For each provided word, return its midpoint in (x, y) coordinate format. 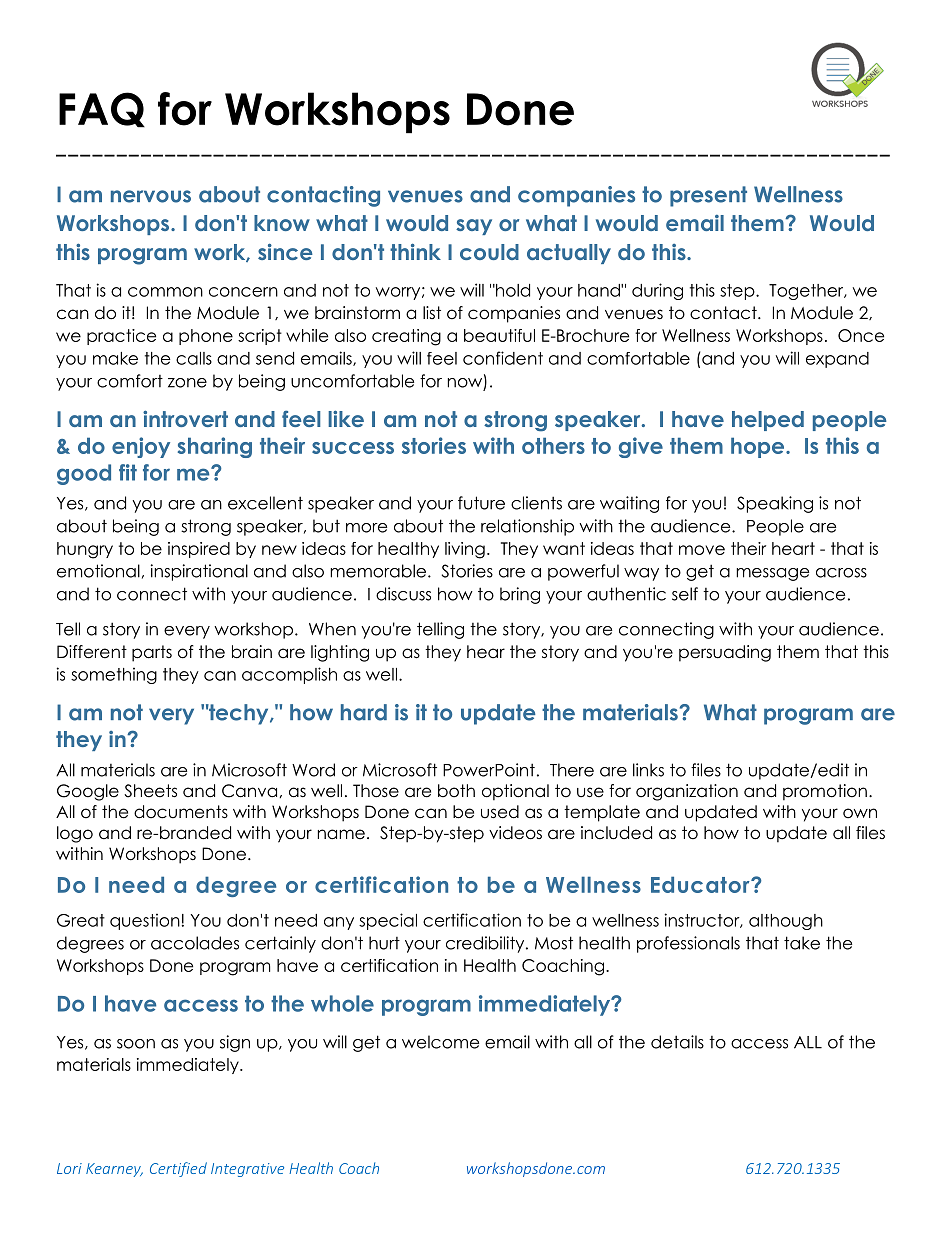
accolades (195, 943)
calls (194, 358)
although (786, 922)
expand (837, 360)
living (465, 550)
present (708, 196)
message (772, 574)
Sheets (150, 791)
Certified (178, 1169)
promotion (825, 792)
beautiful (499, 335)
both (456, 791)
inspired (199, 550)
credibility (486, 944)
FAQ (102, 110)
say (474, 227)
